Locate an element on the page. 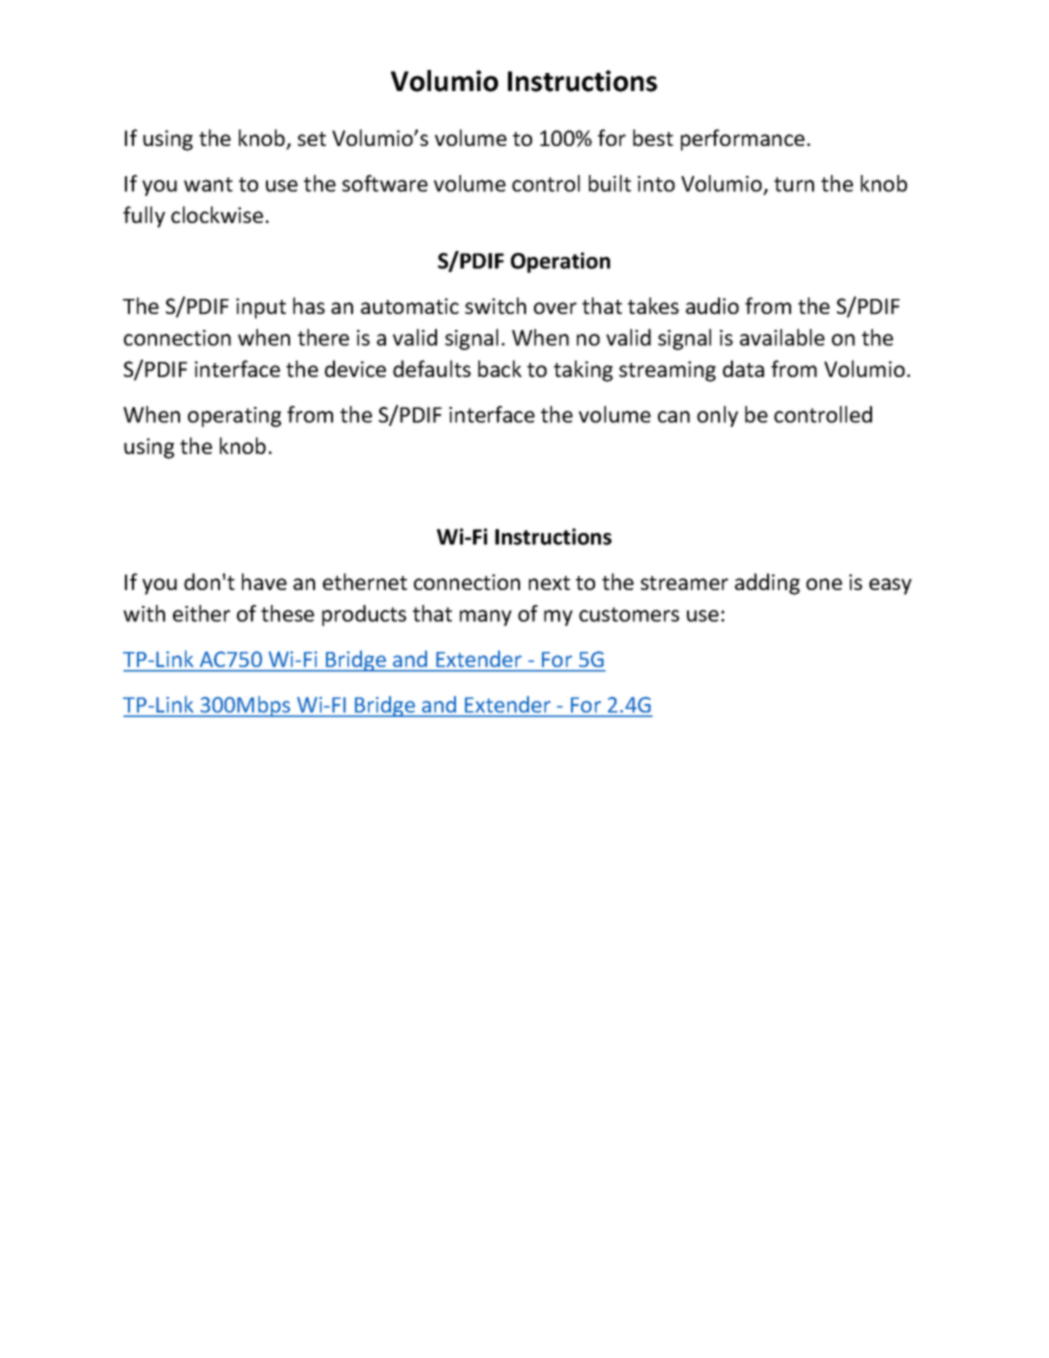 The image size is (1049, 1358). set is located at coordinates (312, 139).
